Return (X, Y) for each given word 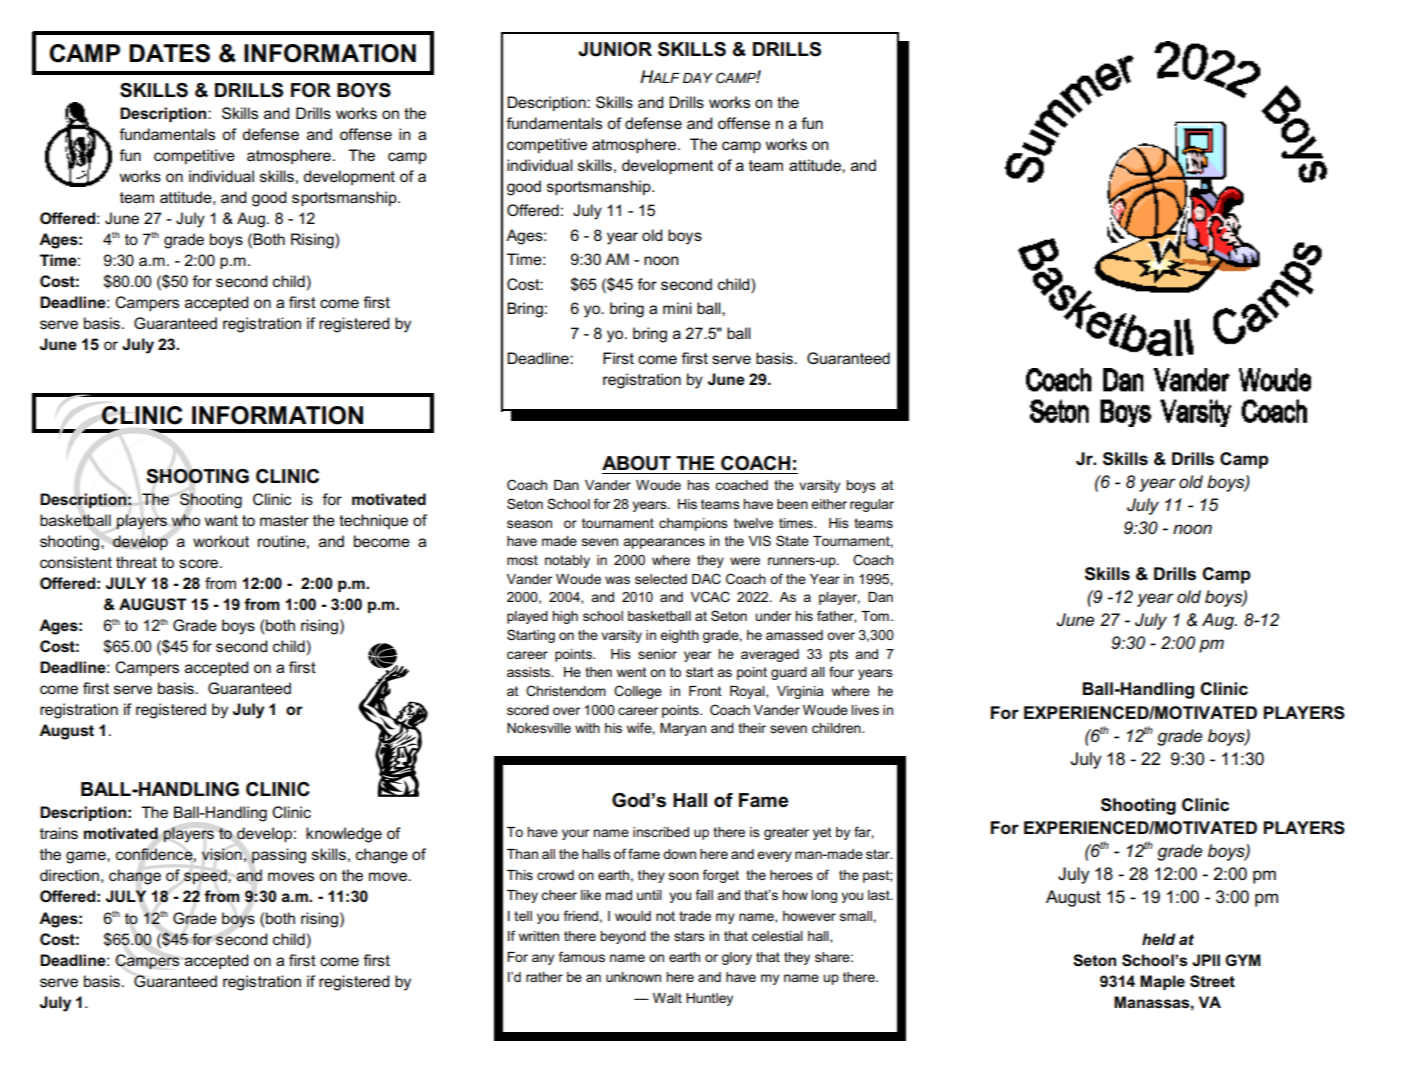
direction (69, 875)
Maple (1162, 982)
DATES (169, 53)
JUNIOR (615, 49)
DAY (698, 78)
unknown (633, 977)
